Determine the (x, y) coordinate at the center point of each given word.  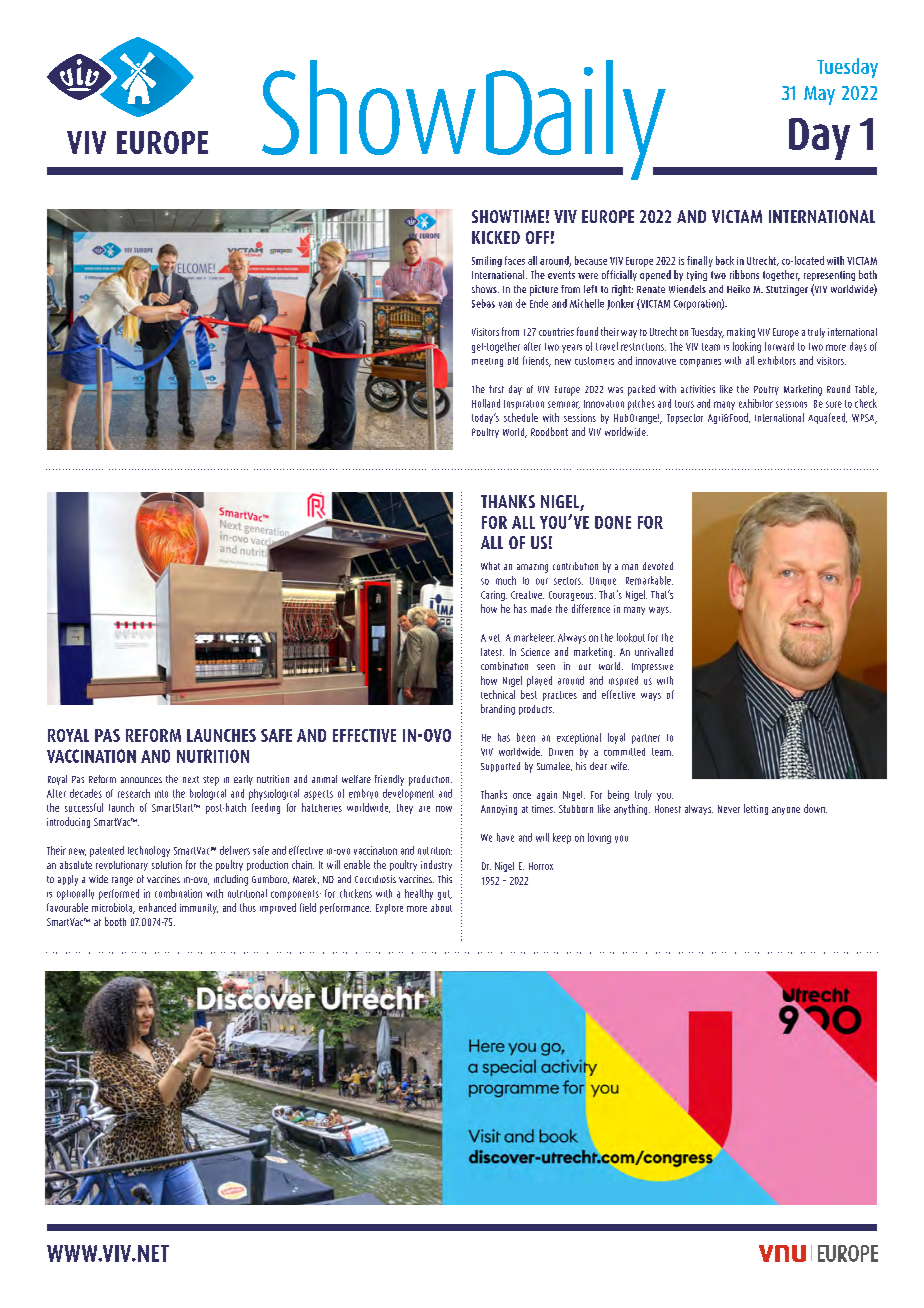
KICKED (496, 237)
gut (445, 895)
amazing (532, 568)
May (819, 95)
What (490, 566)
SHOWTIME (508, 216)
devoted (658, 566)
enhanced (157, 907)
